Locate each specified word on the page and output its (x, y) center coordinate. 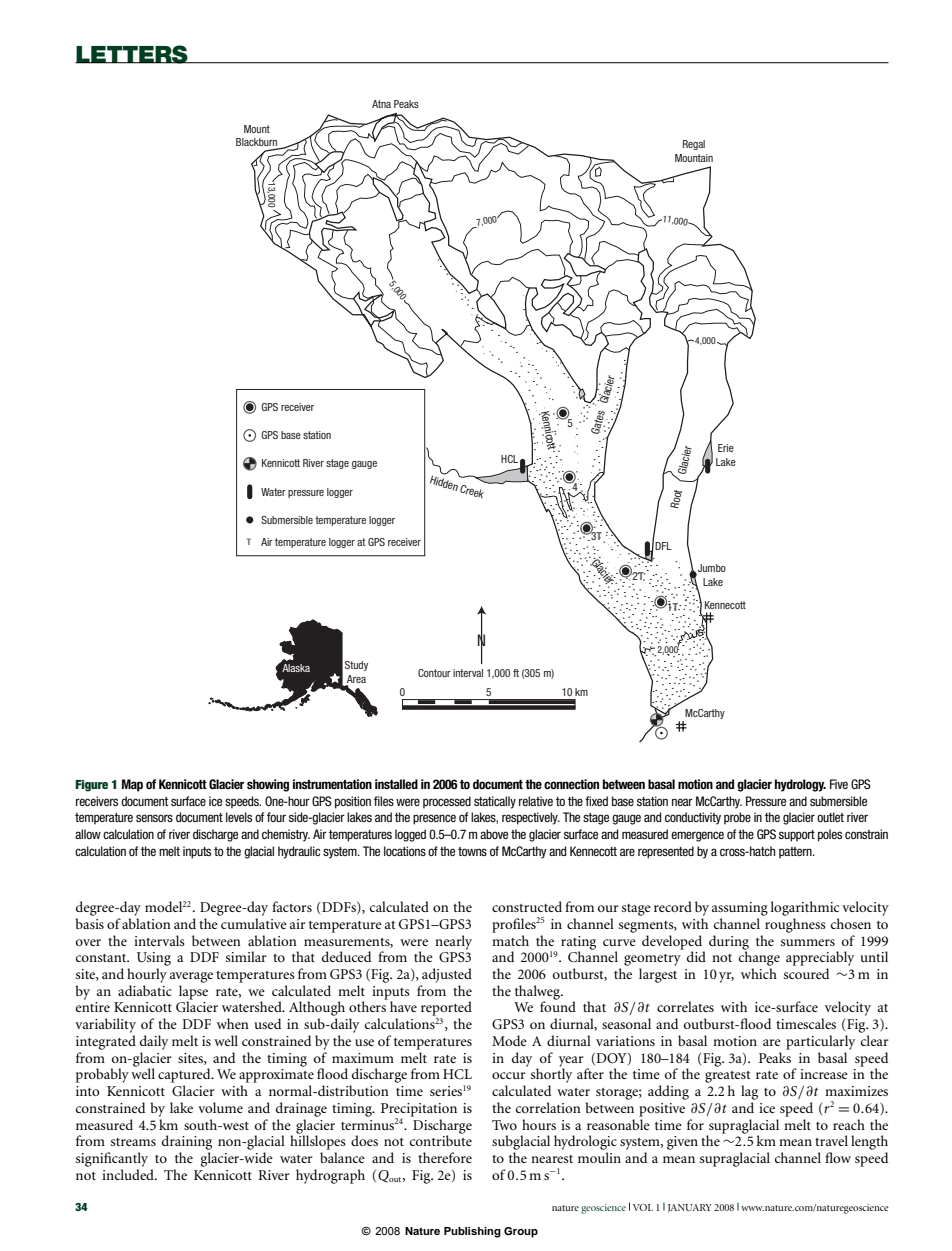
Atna (381, 104)
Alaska (295, 667)
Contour (434, 673)
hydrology (800, 785)
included (129, 1174)
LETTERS (132, 54)
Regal (694, 145)
